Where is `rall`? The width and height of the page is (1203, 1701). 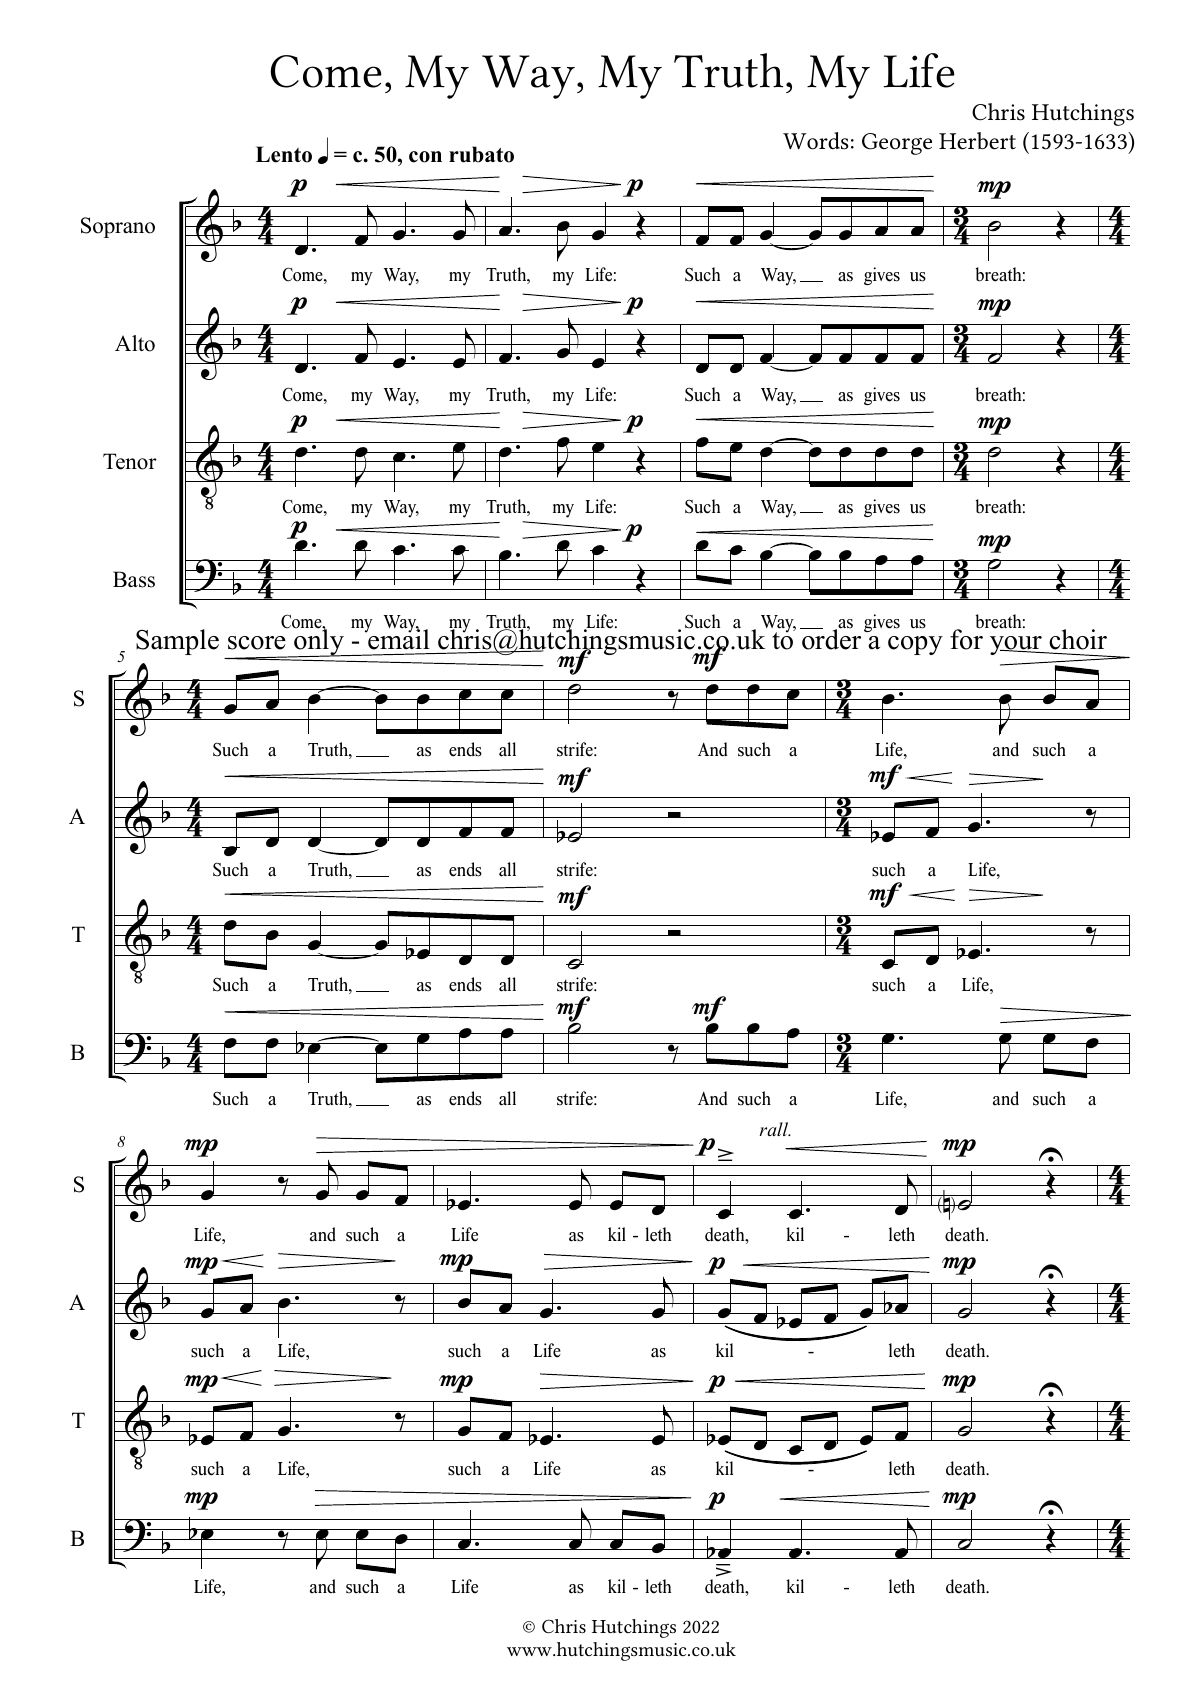
rall is located at coordinates (775, 1129).
